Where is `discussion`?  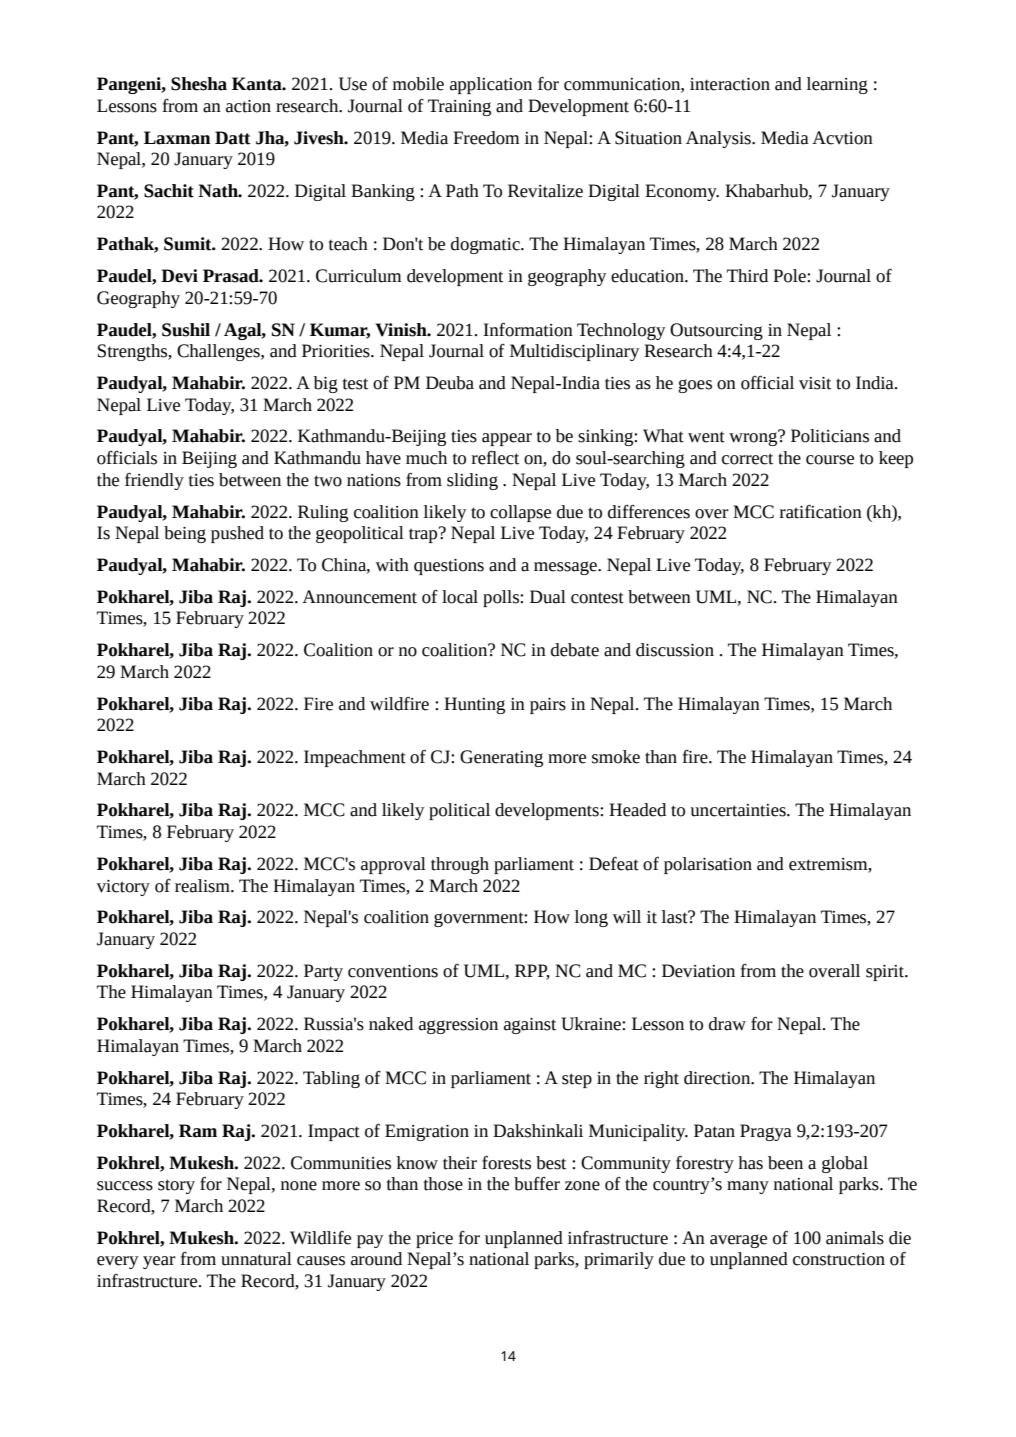
discussion is located at coordinates (675, 650).
